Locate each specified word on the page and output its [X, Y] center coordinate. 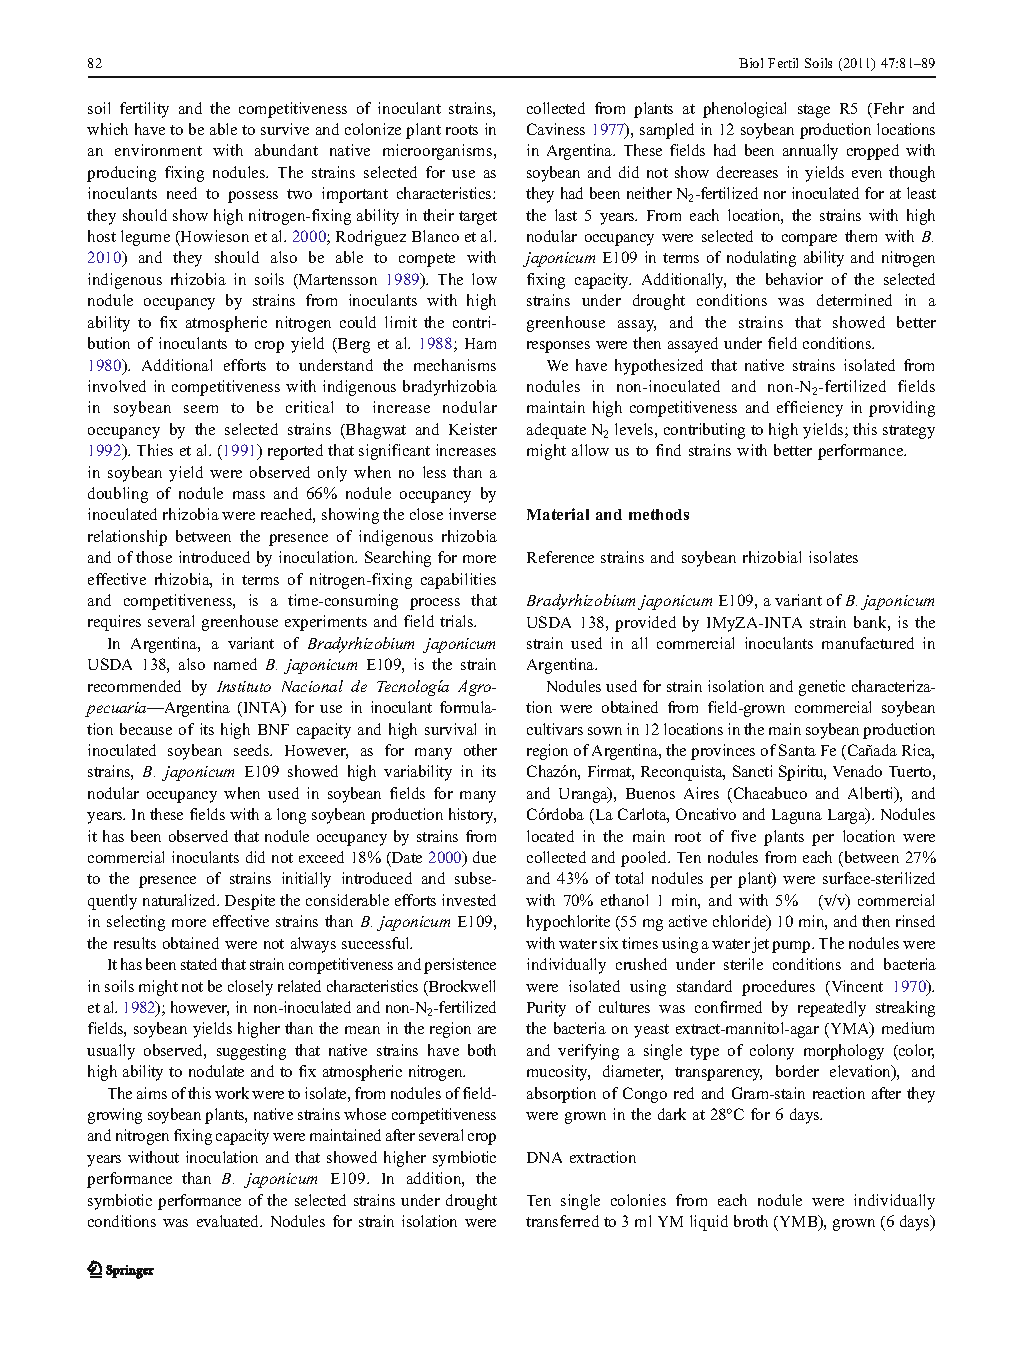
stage [814, 111]
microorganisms [439, 152]
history [472, 816]
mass [249, 495]
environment [158, 150]
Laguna [797, 816]
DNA [544, 1157]
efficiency [810, 409]
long [291, 816]
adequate [556, 431]
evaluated [229, 1221]
